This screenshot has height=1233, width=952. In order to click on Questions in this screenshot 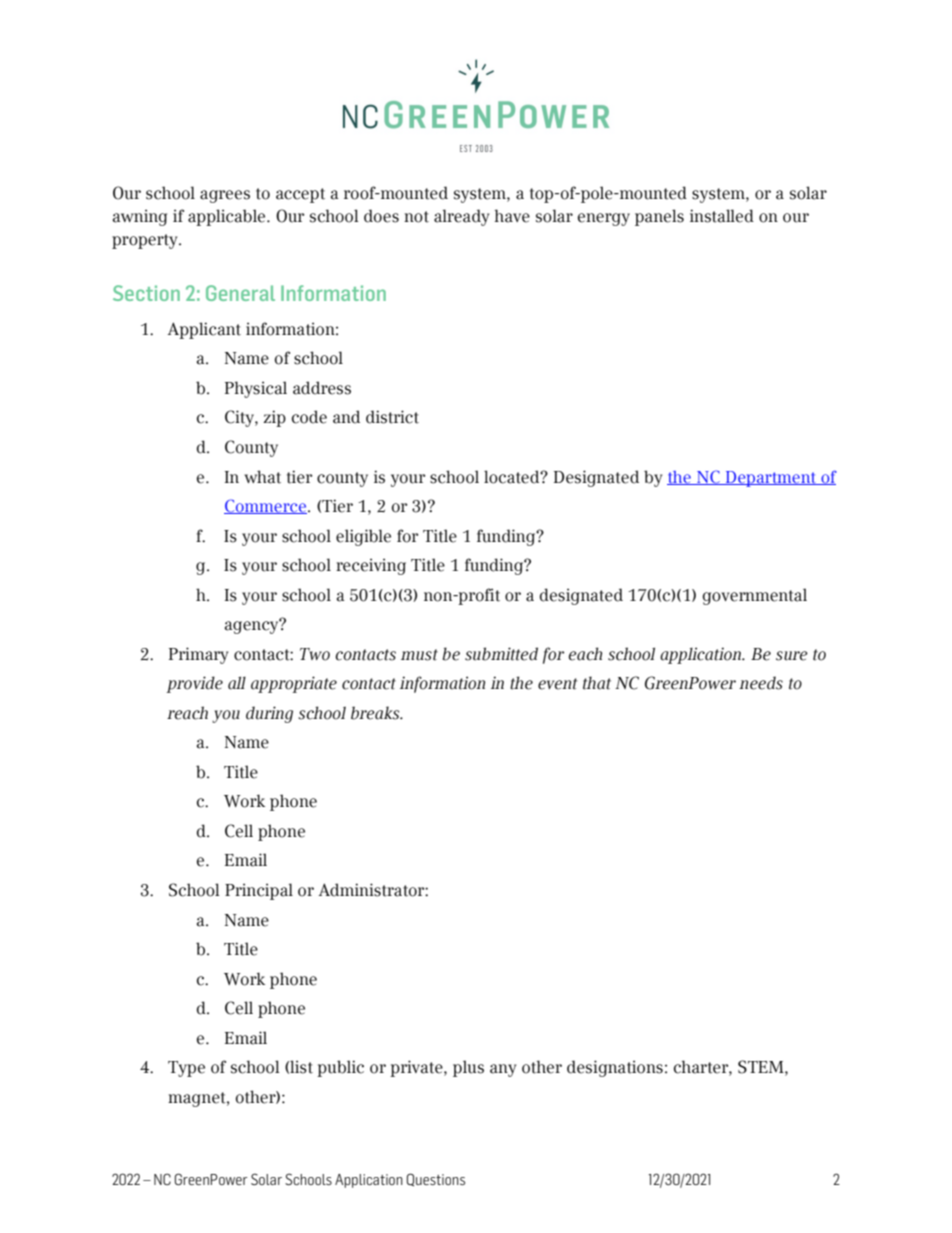, I will do `click(436, 1179)`.
